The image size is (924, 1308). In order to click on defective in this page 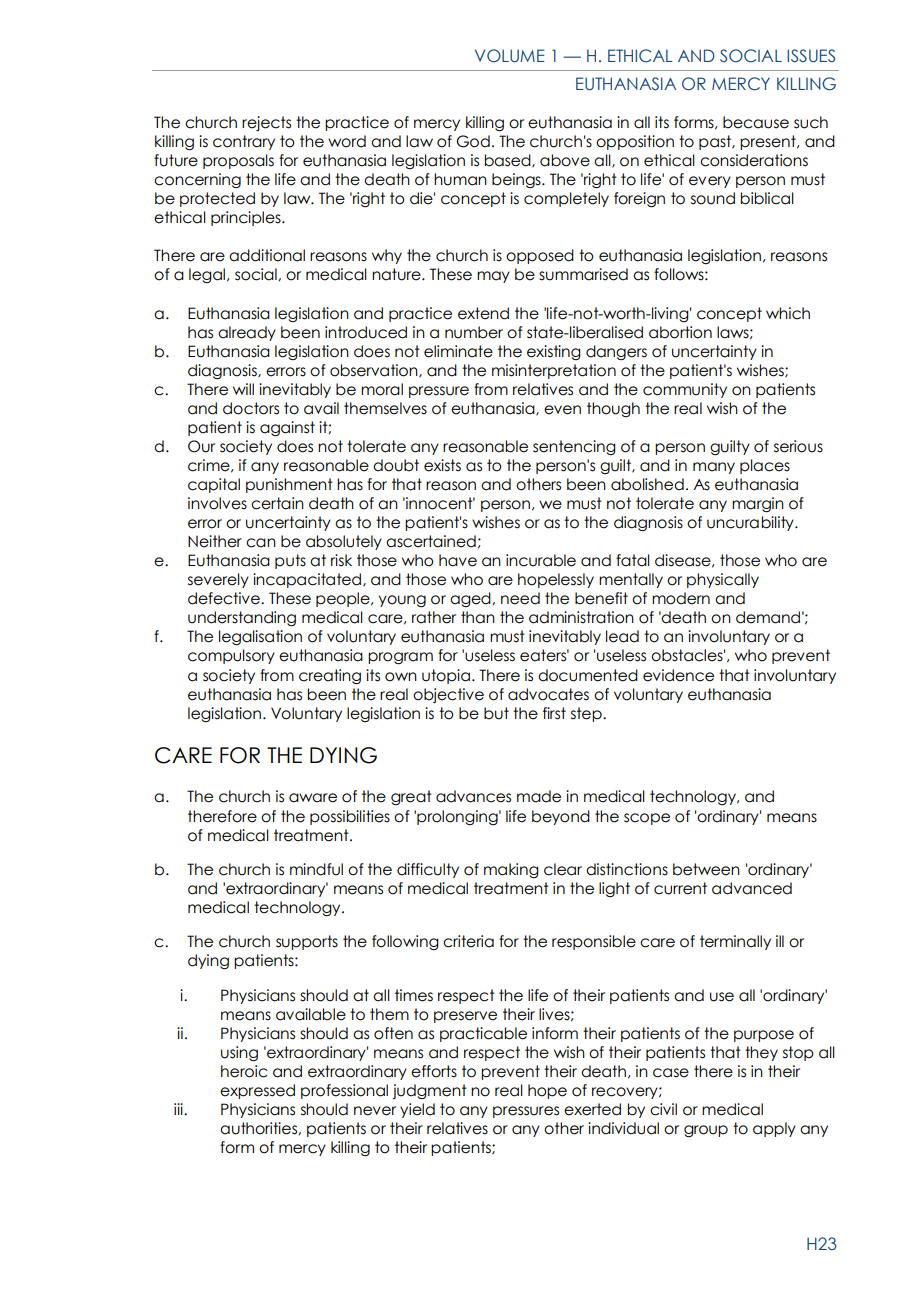, I will do `click(225, 598)`.
